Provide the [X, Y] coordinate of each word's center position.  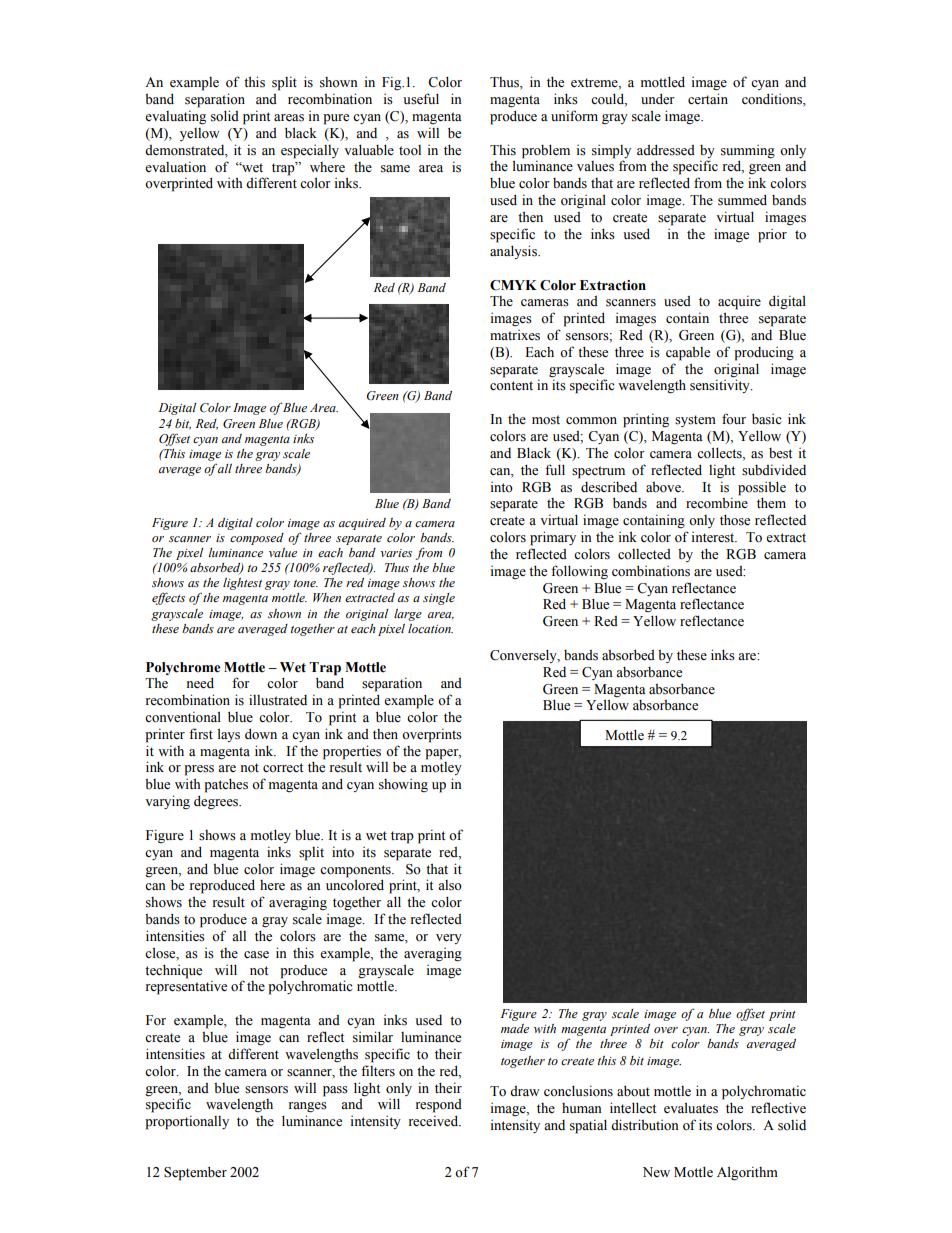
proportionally [187, 1122]
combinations [651, 571]
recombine [717, 503]
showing [403, 785]
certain [708, 98]
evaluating [175, 117]
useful [421, 99]
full [555, 469]
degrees [217, 802]
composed [257, 539]
